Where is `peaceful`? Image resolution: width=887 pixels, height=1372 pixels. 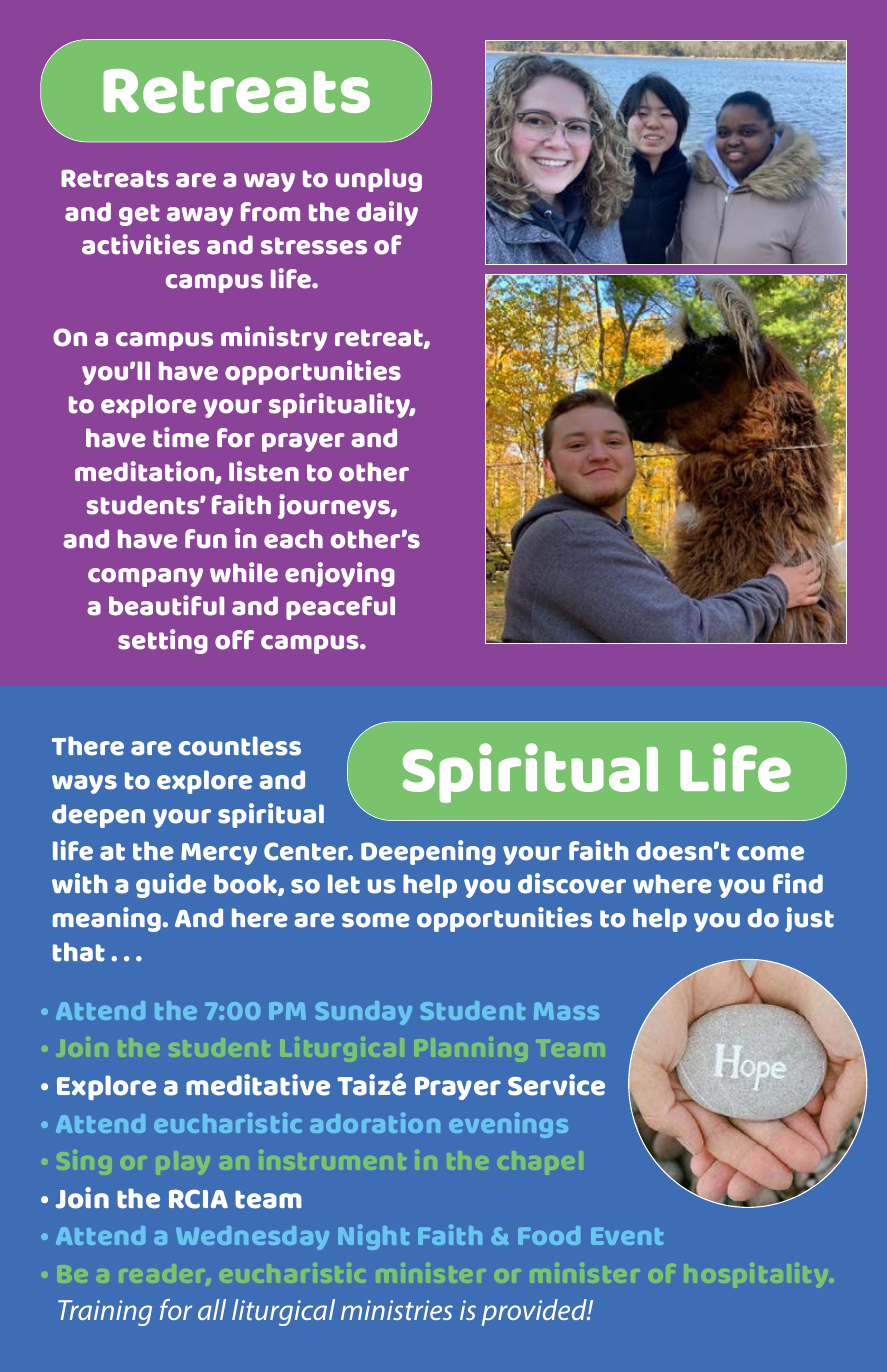 peaceful is located at coordinates (340, 608).
